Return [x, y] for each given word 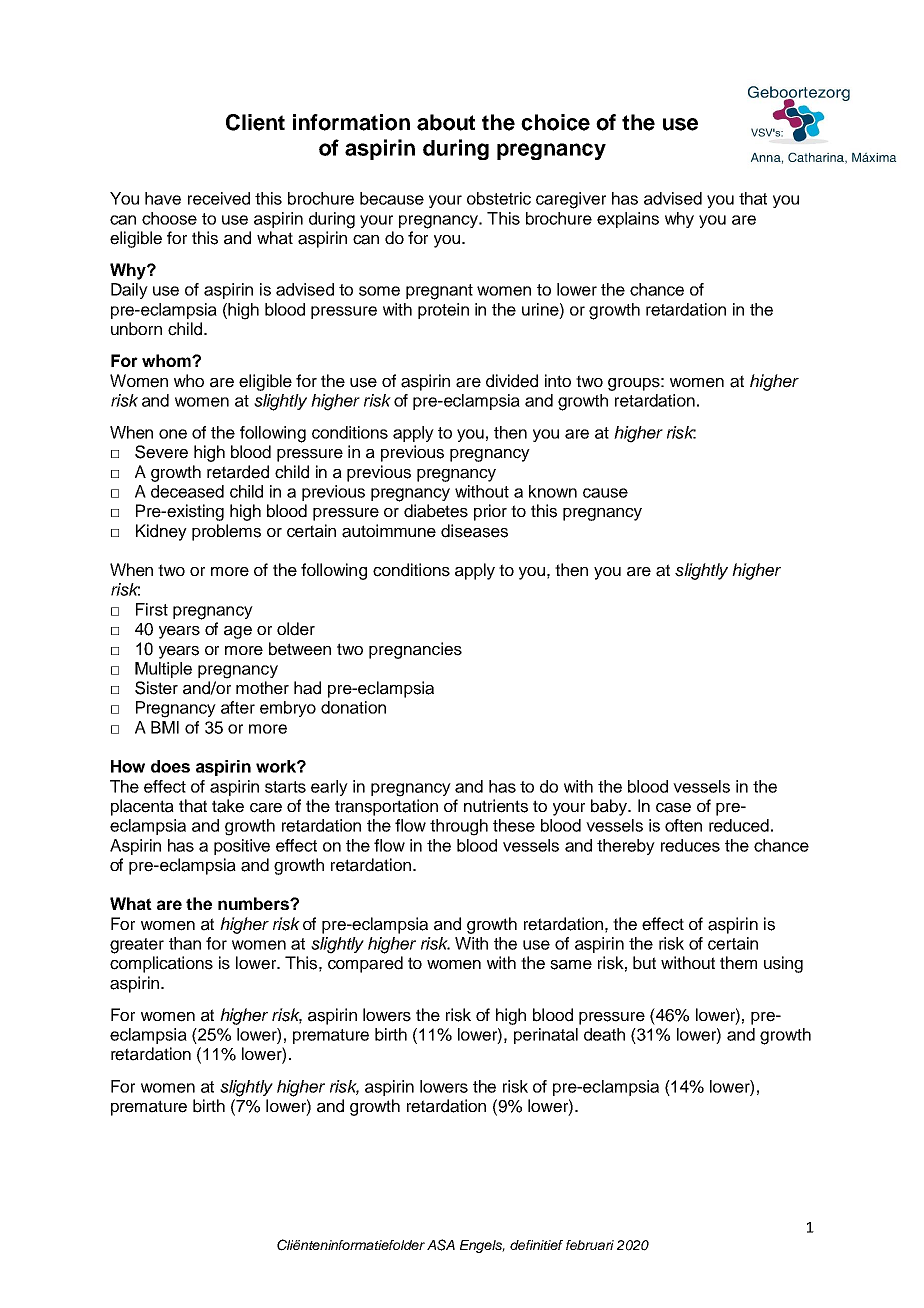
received [219, 198]
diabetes [436, 511]
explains [628, 220]
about [446, 122]
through [459, 827]
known [553, 491]
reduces [690, 845]
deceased [187, 491]
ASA [441, 1245]
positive [242, 847]
